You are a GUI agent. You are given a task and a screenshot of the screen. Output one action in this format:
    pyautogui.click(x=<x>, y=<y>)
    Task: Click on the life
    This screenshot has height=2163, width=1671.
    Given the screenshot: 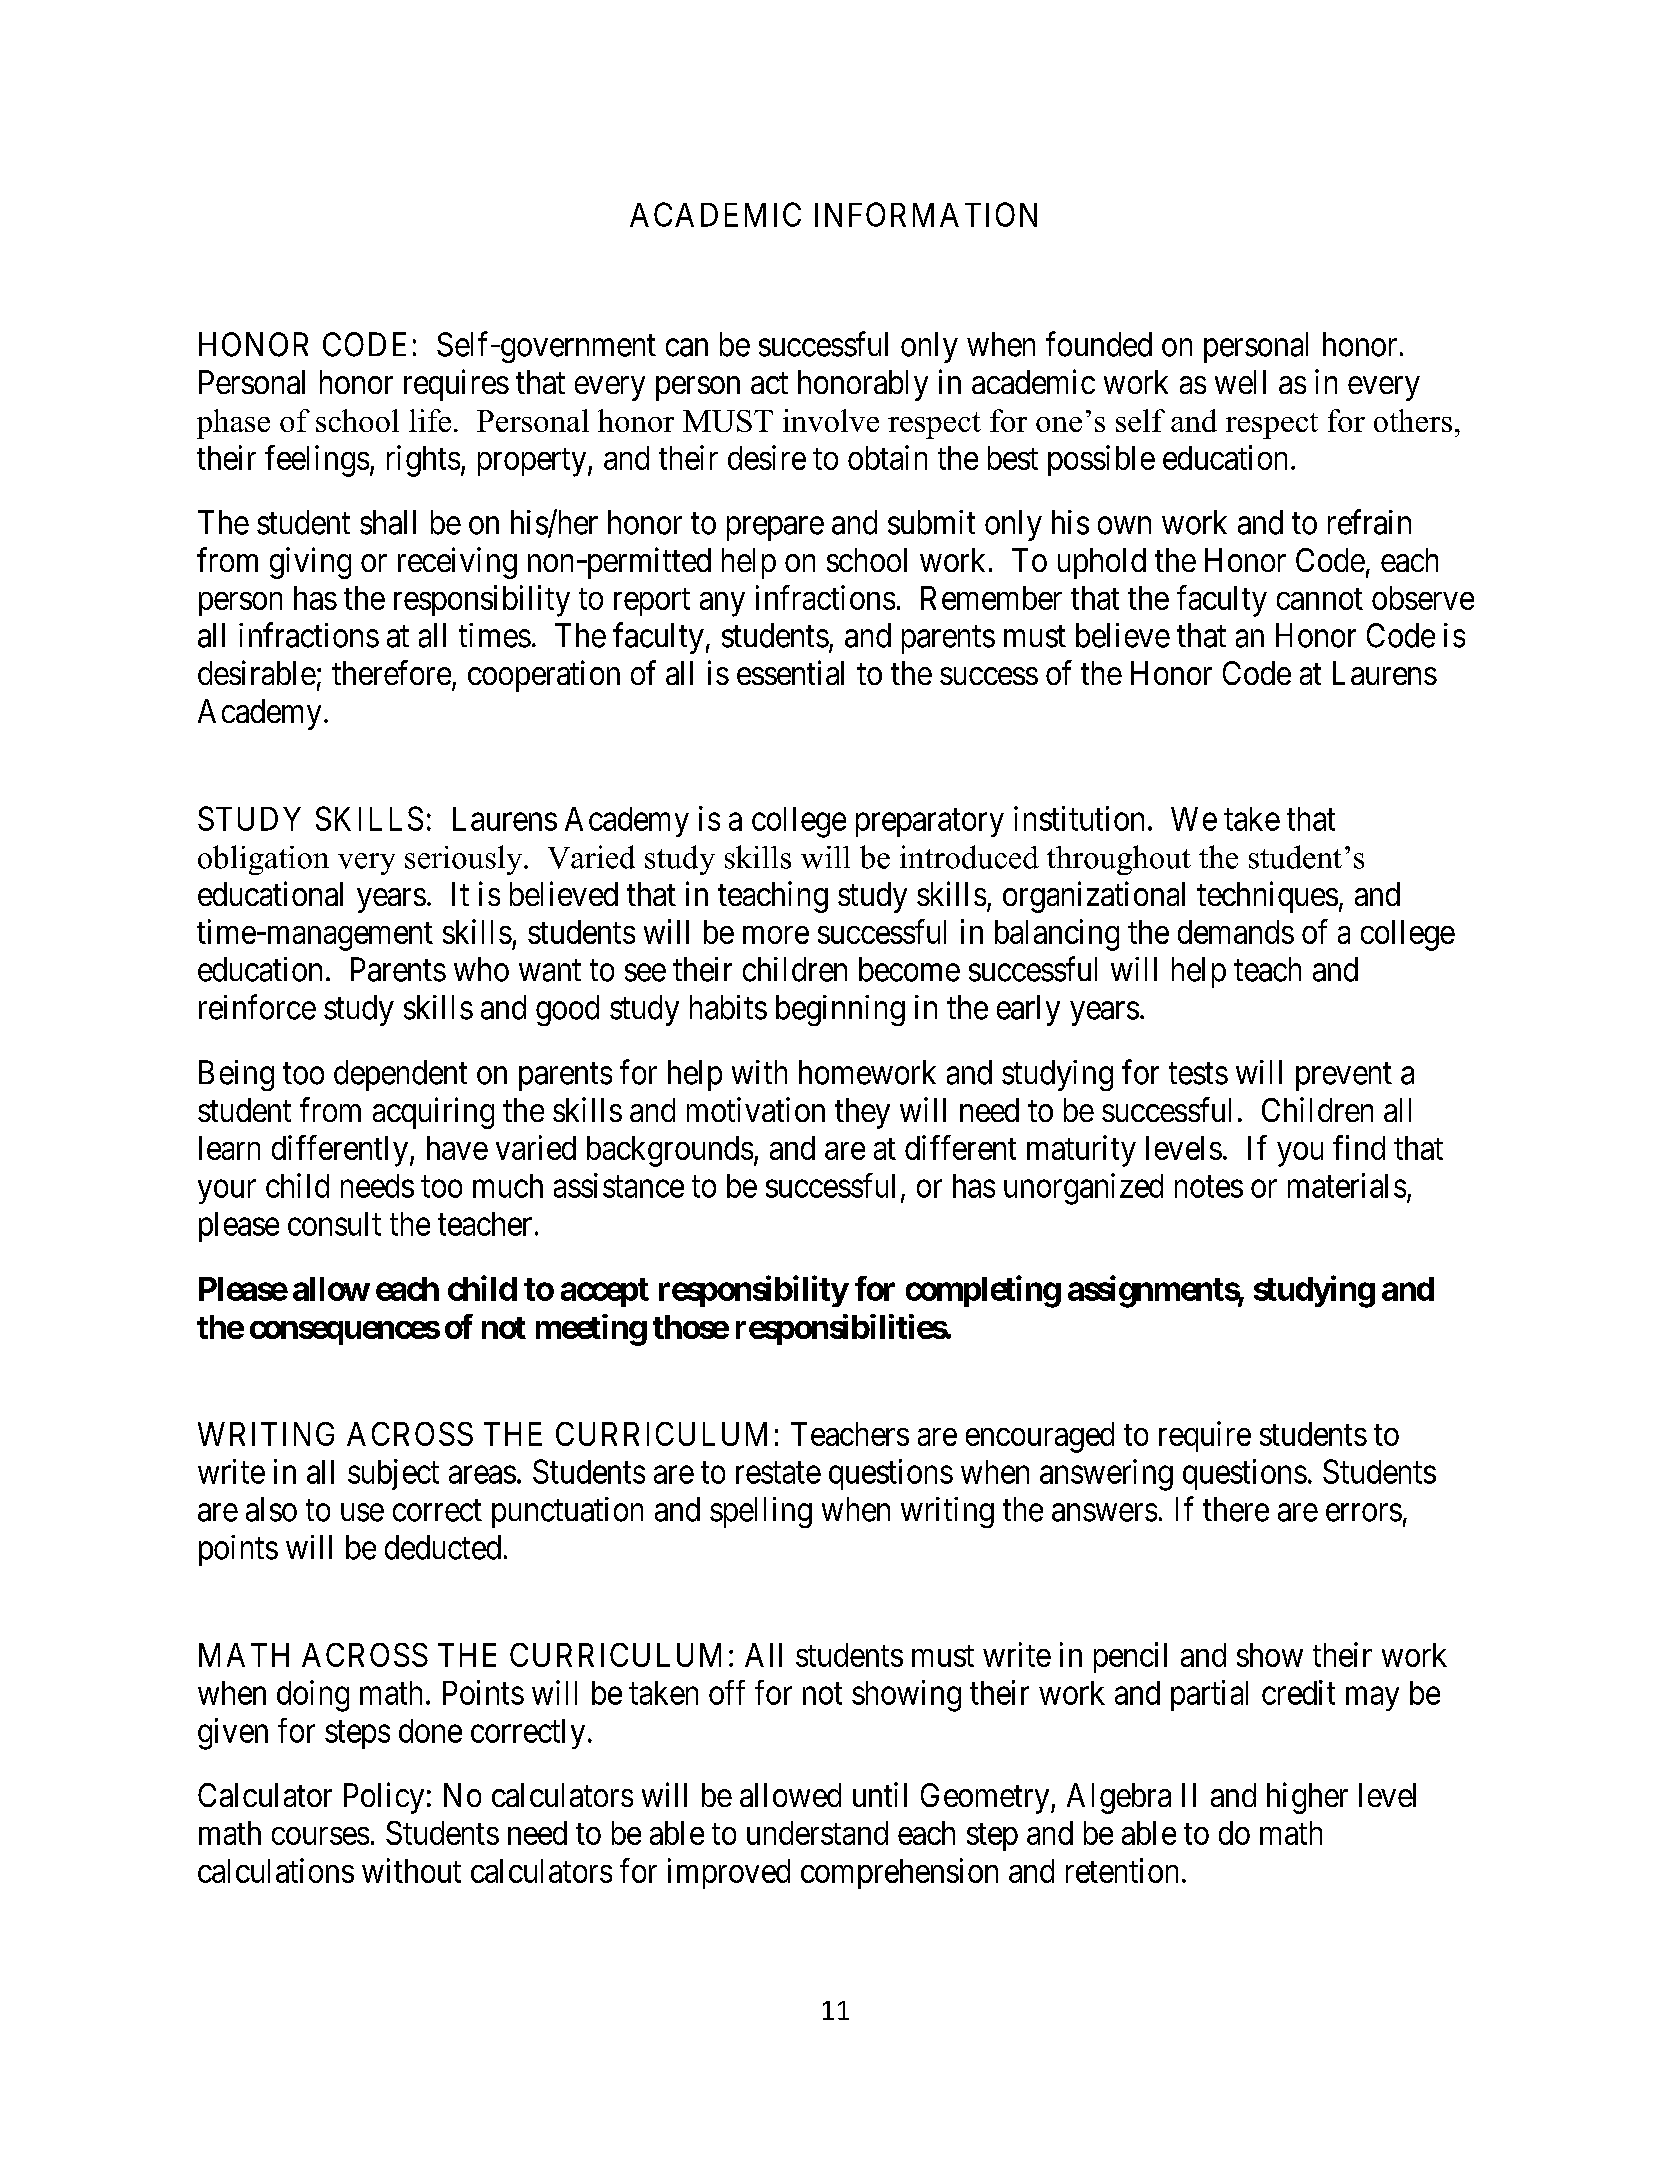 What is the action you would take?
    pyautogui.click(x=430, y=420)
